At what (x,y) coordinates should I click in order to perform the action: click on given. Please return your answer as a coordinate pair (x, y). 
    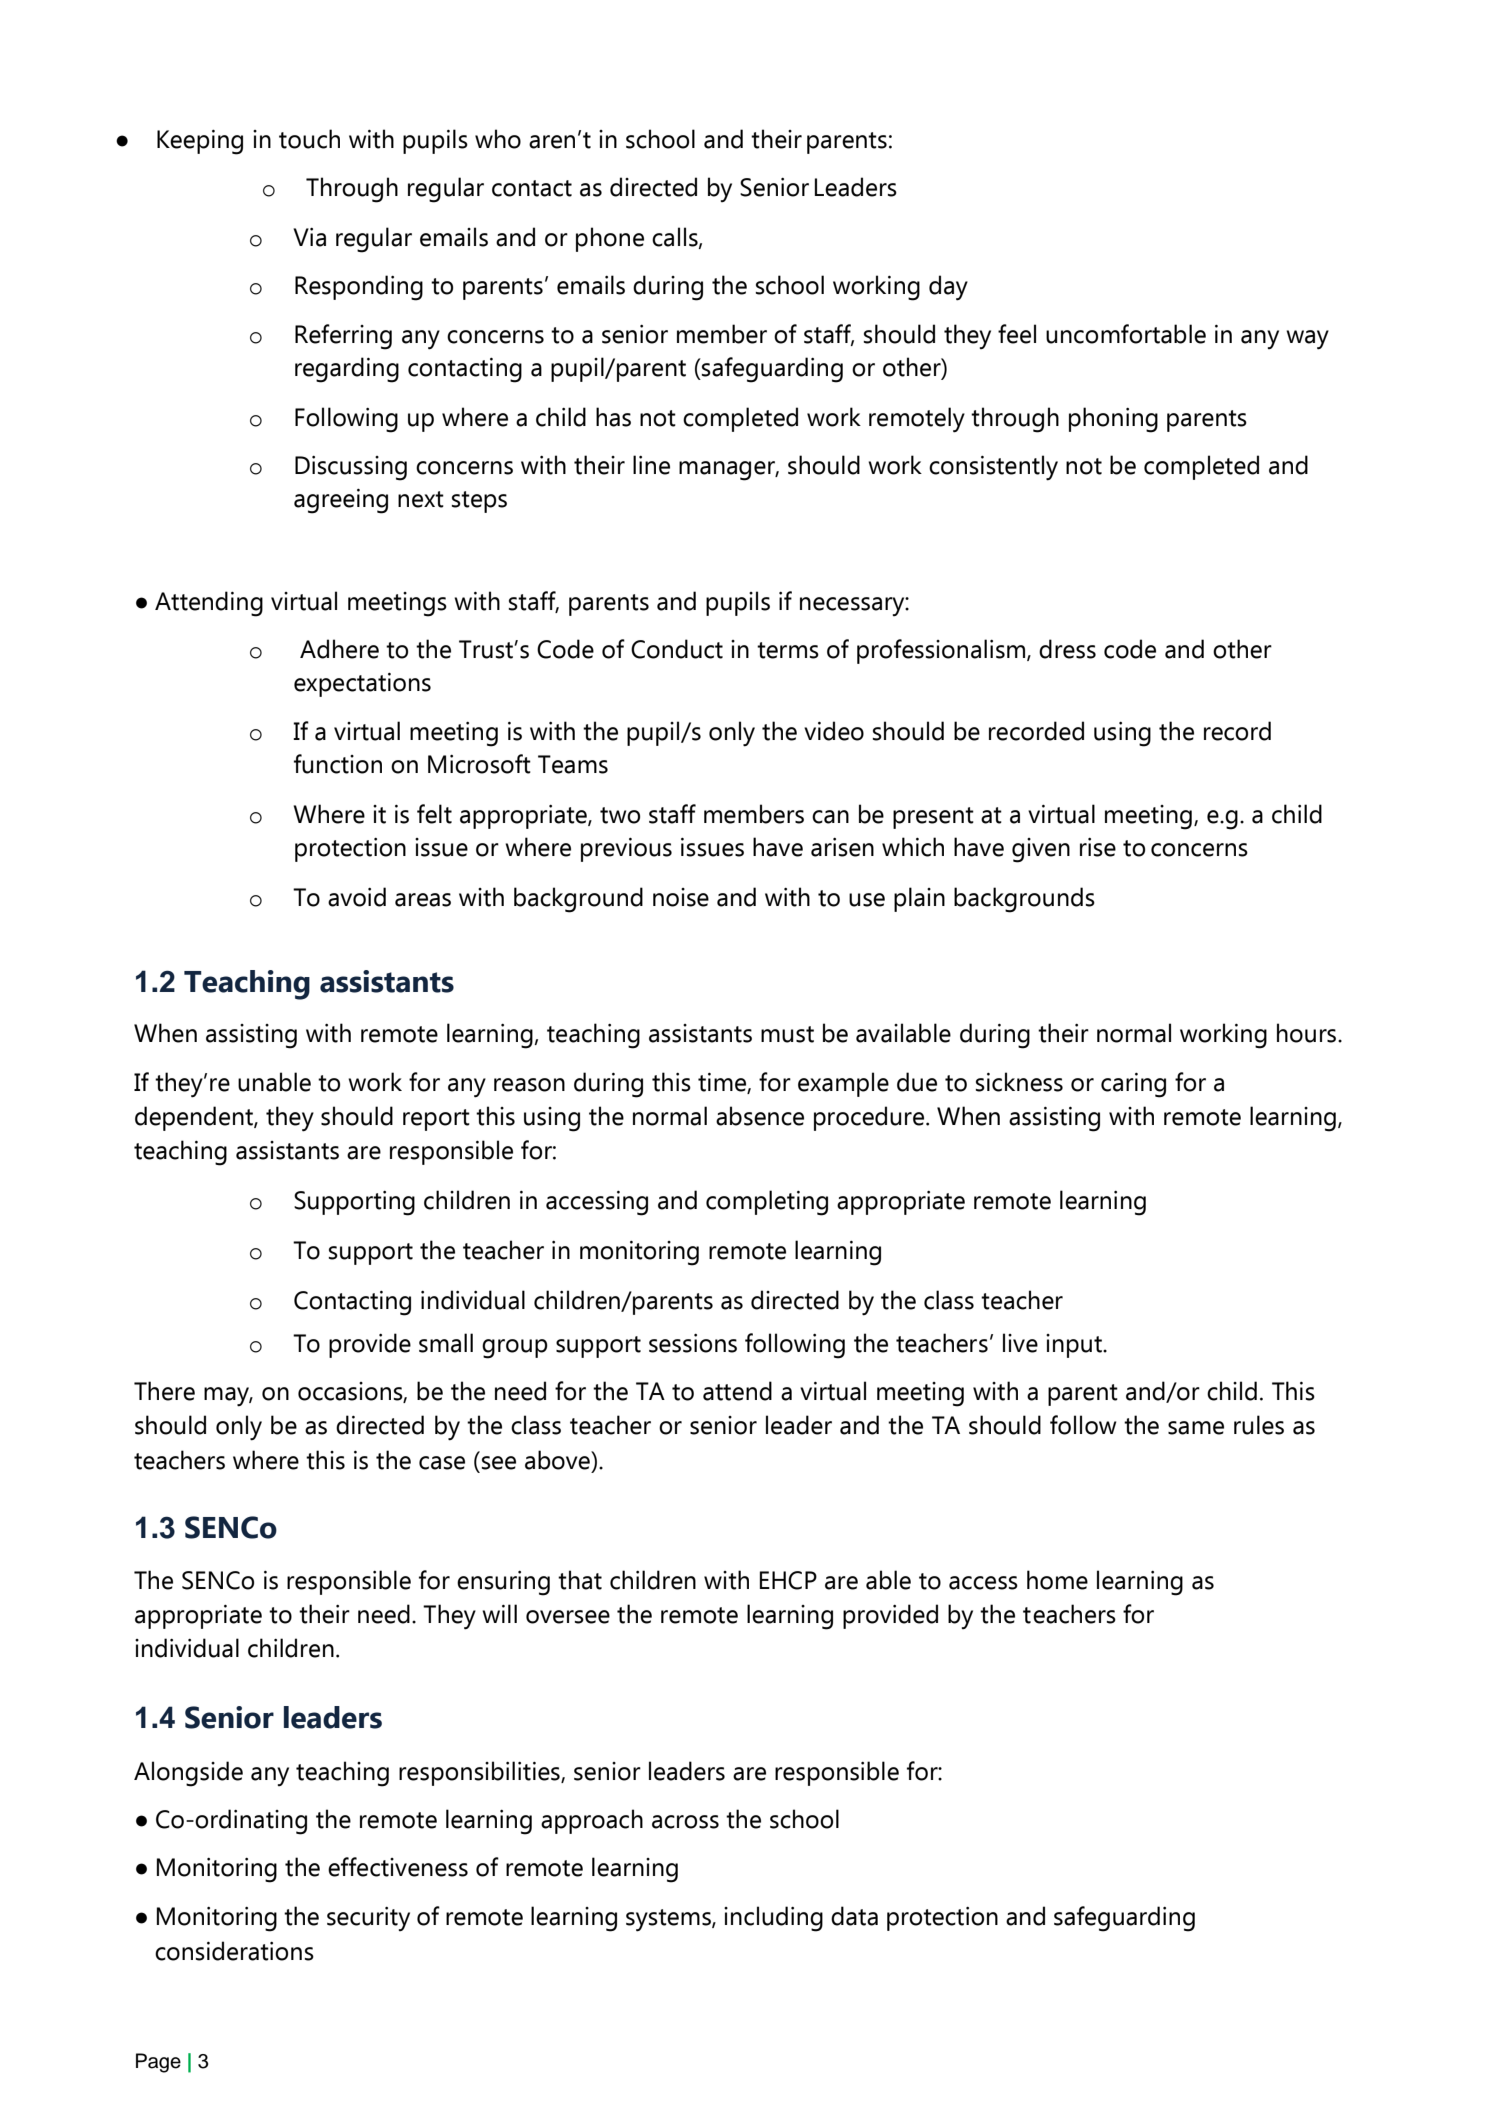
    Looking at the image, I should click on (1041, 850).
